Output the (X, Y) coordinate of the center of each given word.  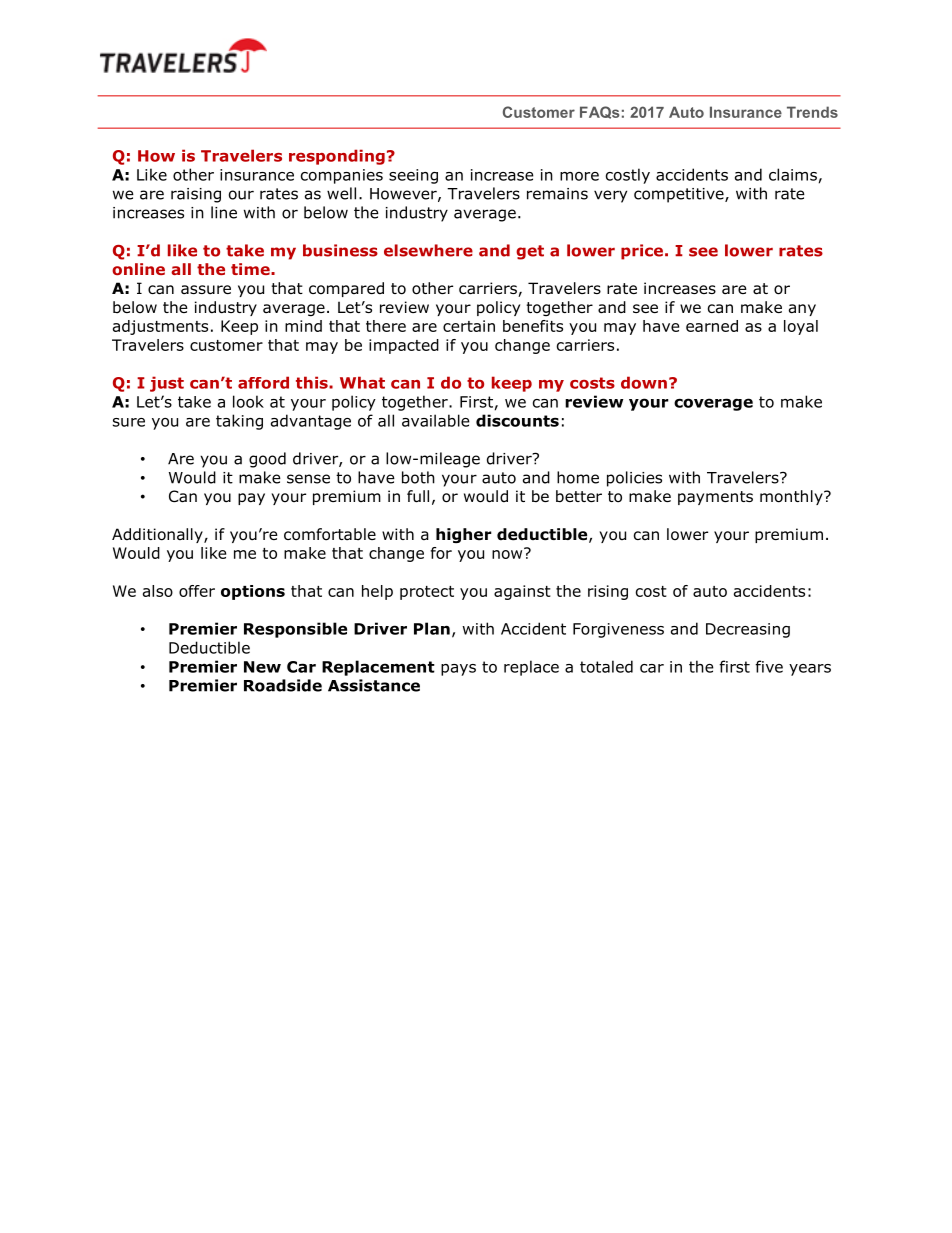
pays (458, 670)
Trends (812, 112)
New (262, 667)
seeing (413, 176)
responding (337, 157)
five (769, 666)
